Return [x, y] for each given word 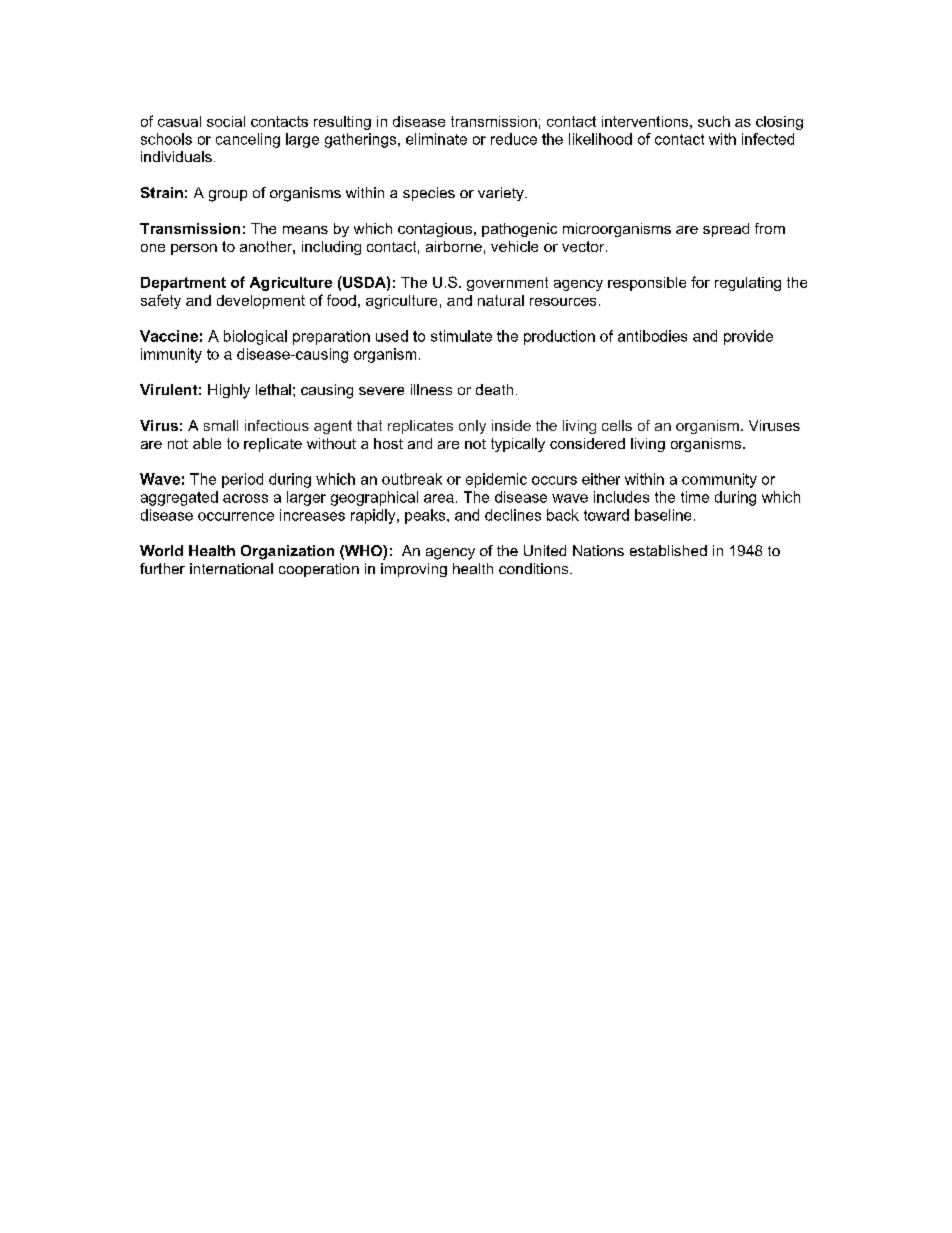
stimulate [461, 336]
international [231, 568]
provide [748, 337]
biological [255, 337]
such [714, 121]
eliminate [436, 139]
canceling [248, 140]
